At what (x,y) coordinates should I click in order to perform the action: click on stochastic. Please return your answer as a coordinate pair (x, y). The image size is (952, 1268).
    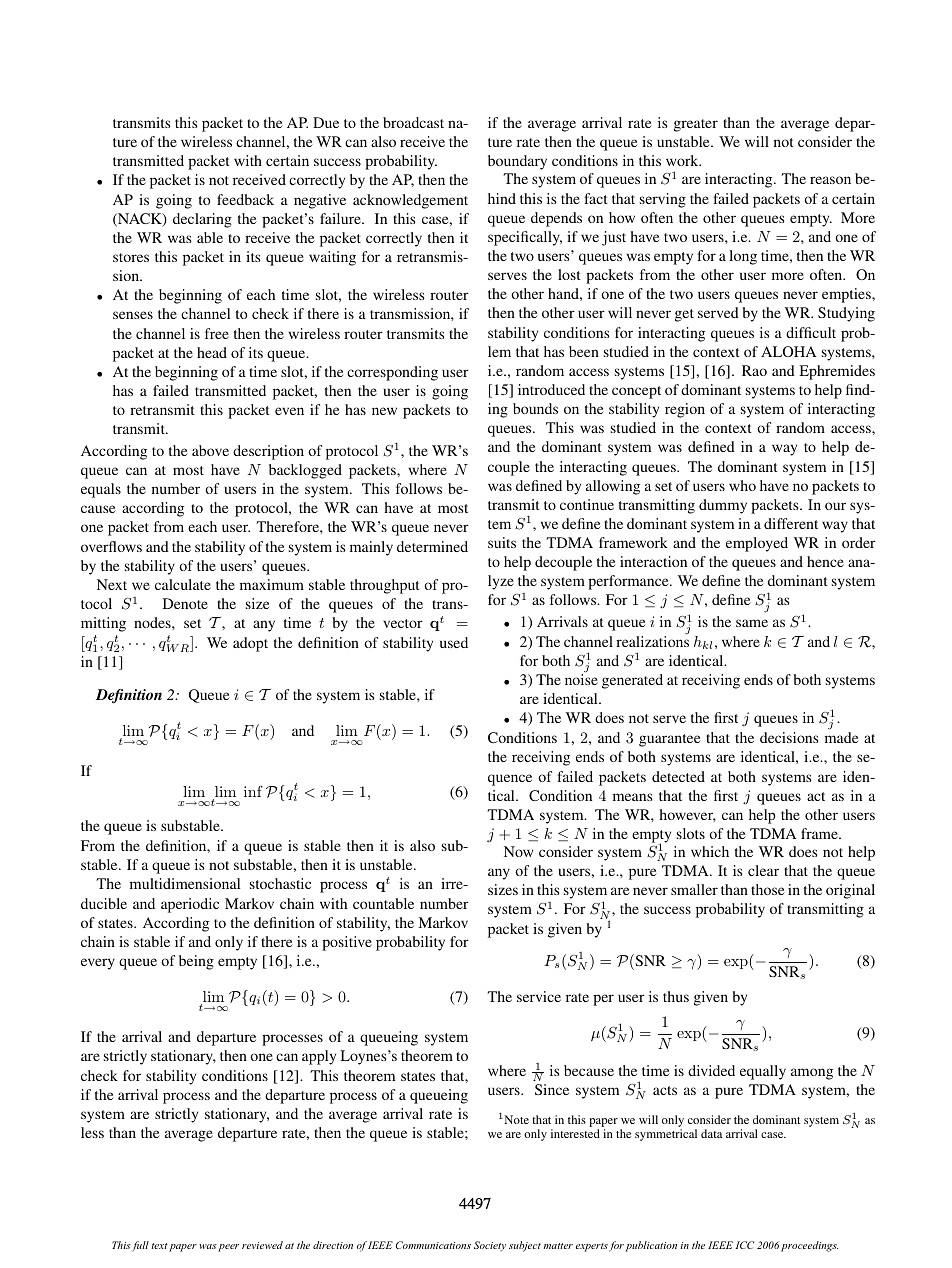
    Looking at the image, I should click on (280, 883).
